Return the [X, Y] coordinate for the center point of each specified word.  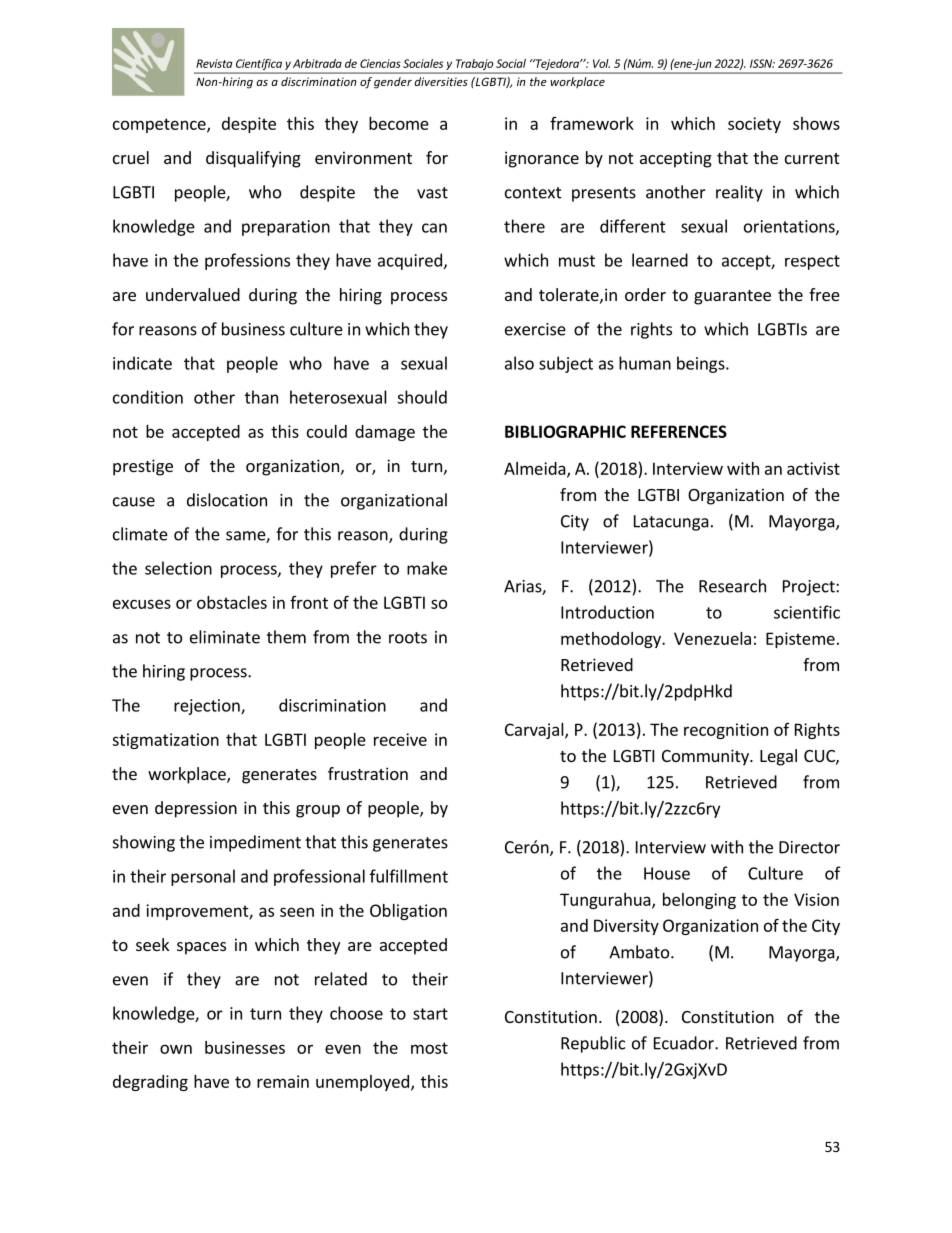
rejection [208, 707]
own [176, 1049]
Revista [214, 63]
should [422, 397]
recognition [726, 731]
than [261, 397]
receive [400, 739]
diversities [441, 81]
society [754, 125]
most [429, 1048]
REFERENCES [679, 431]
